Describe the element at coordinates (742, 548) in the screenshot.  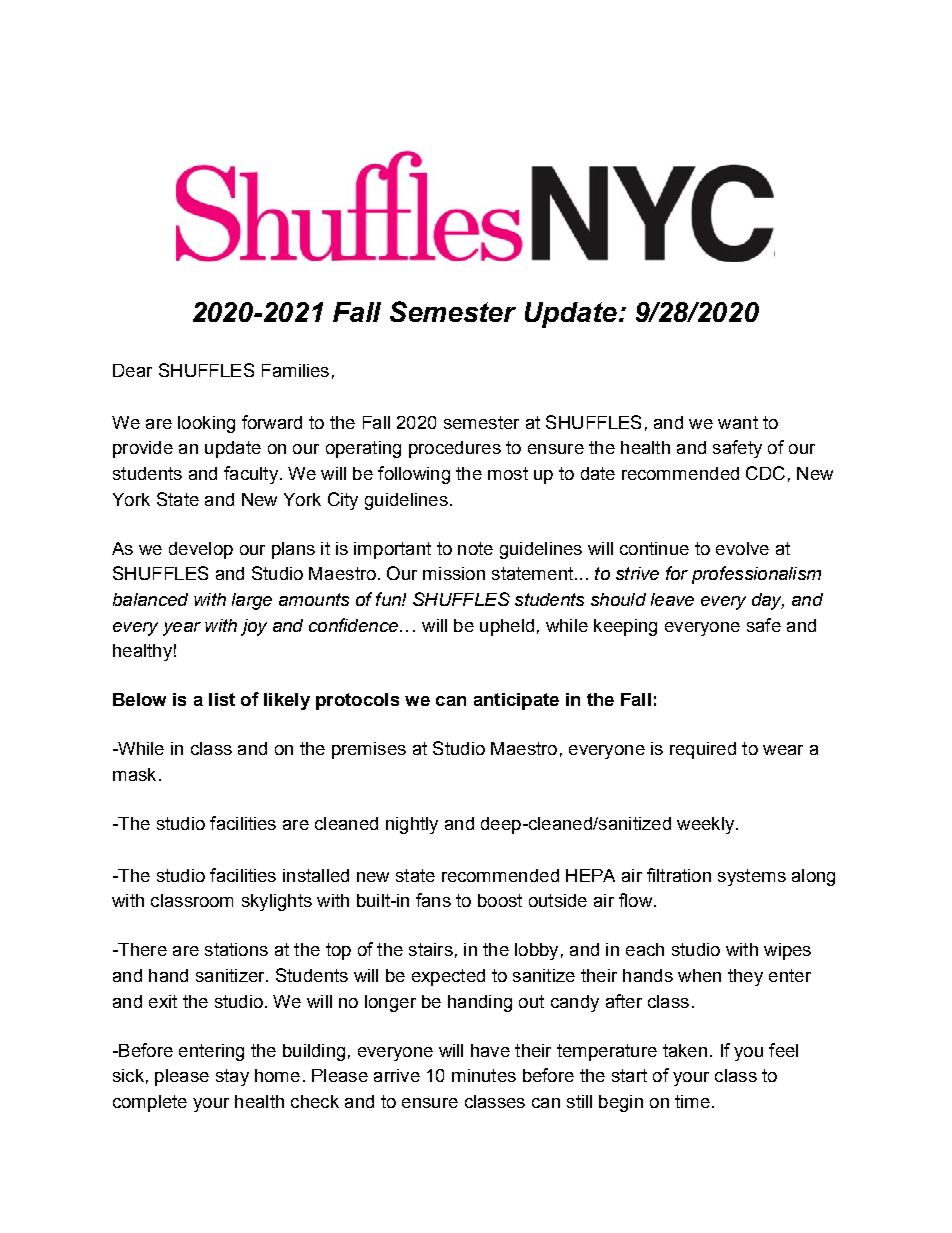
I see `evolve` at that location.
